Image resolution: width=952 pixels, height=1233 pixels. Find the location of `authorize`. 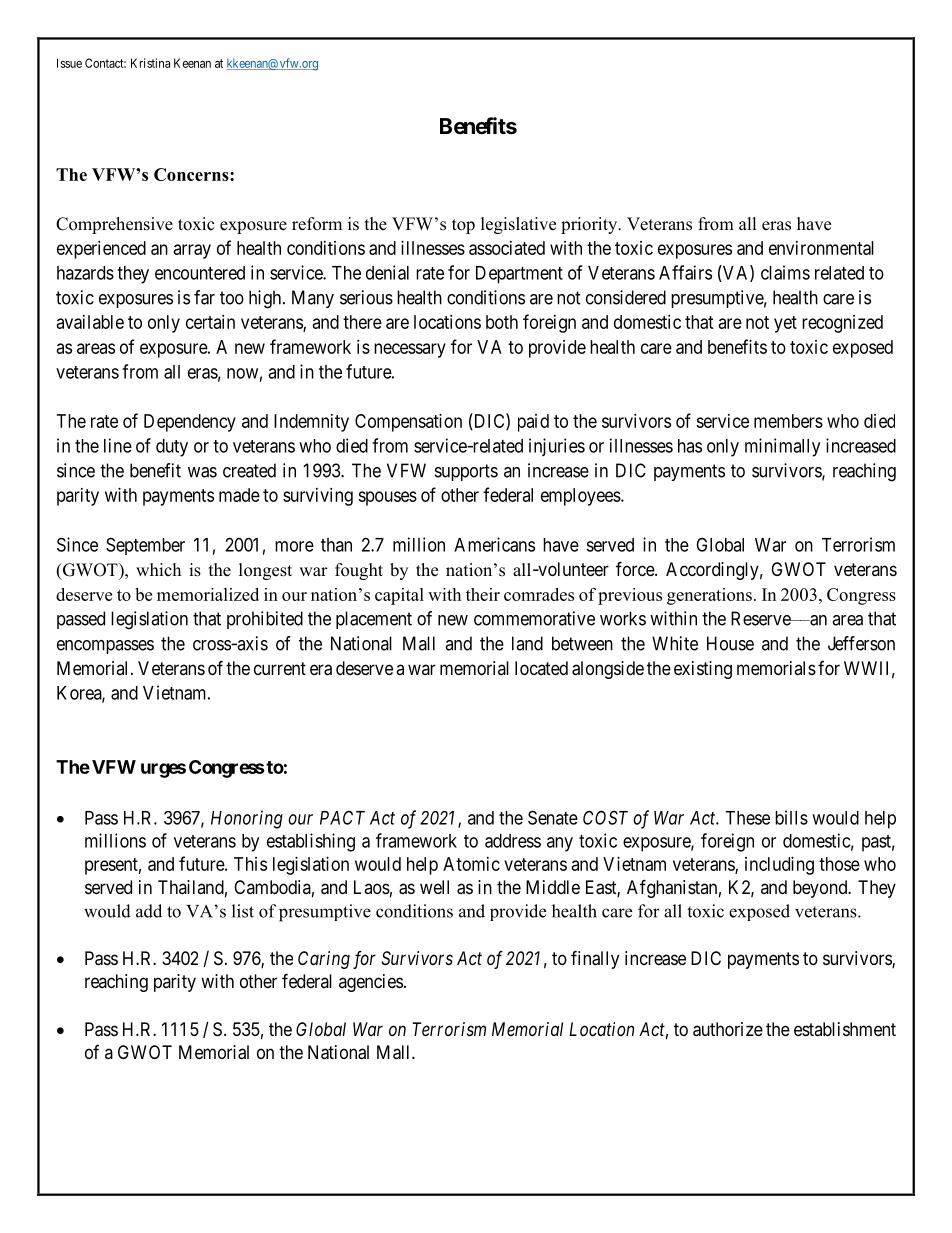

authorize is located at coordinates (728, 1029).
